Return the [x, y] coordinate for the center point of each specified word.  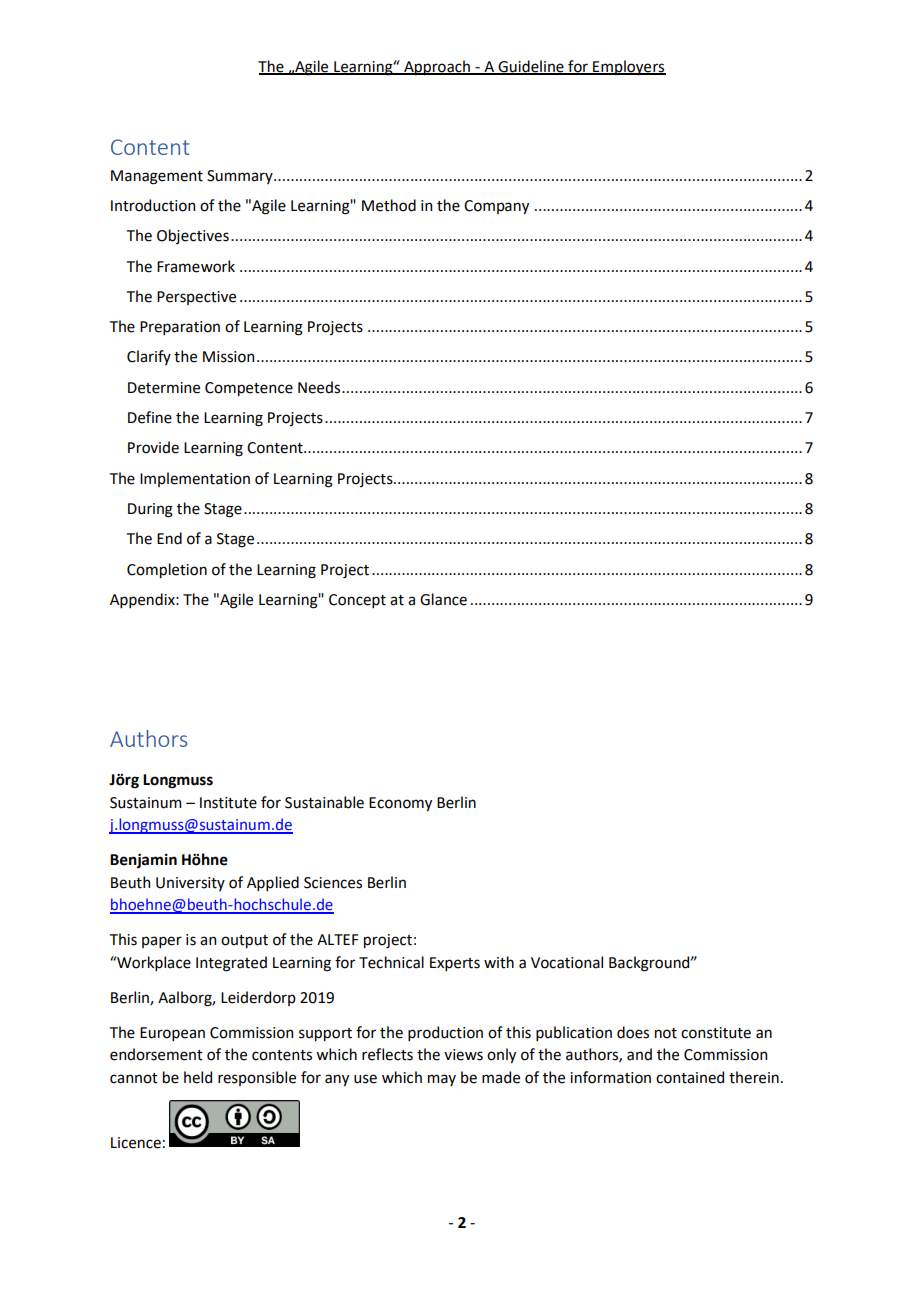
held [198, 1077]
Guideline [531, 67]
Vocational [567, 962]
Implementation [195, 479]
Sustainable [324, 802]
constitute [716, 1033]
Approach [437, 67]
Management [157, 177]
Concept [357, 601]
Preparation [180, 328]
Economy [400, 804]
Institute [228, 803]
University [190, 884]
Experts [455, 964]
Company [496, 207]
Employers [628, 67]
